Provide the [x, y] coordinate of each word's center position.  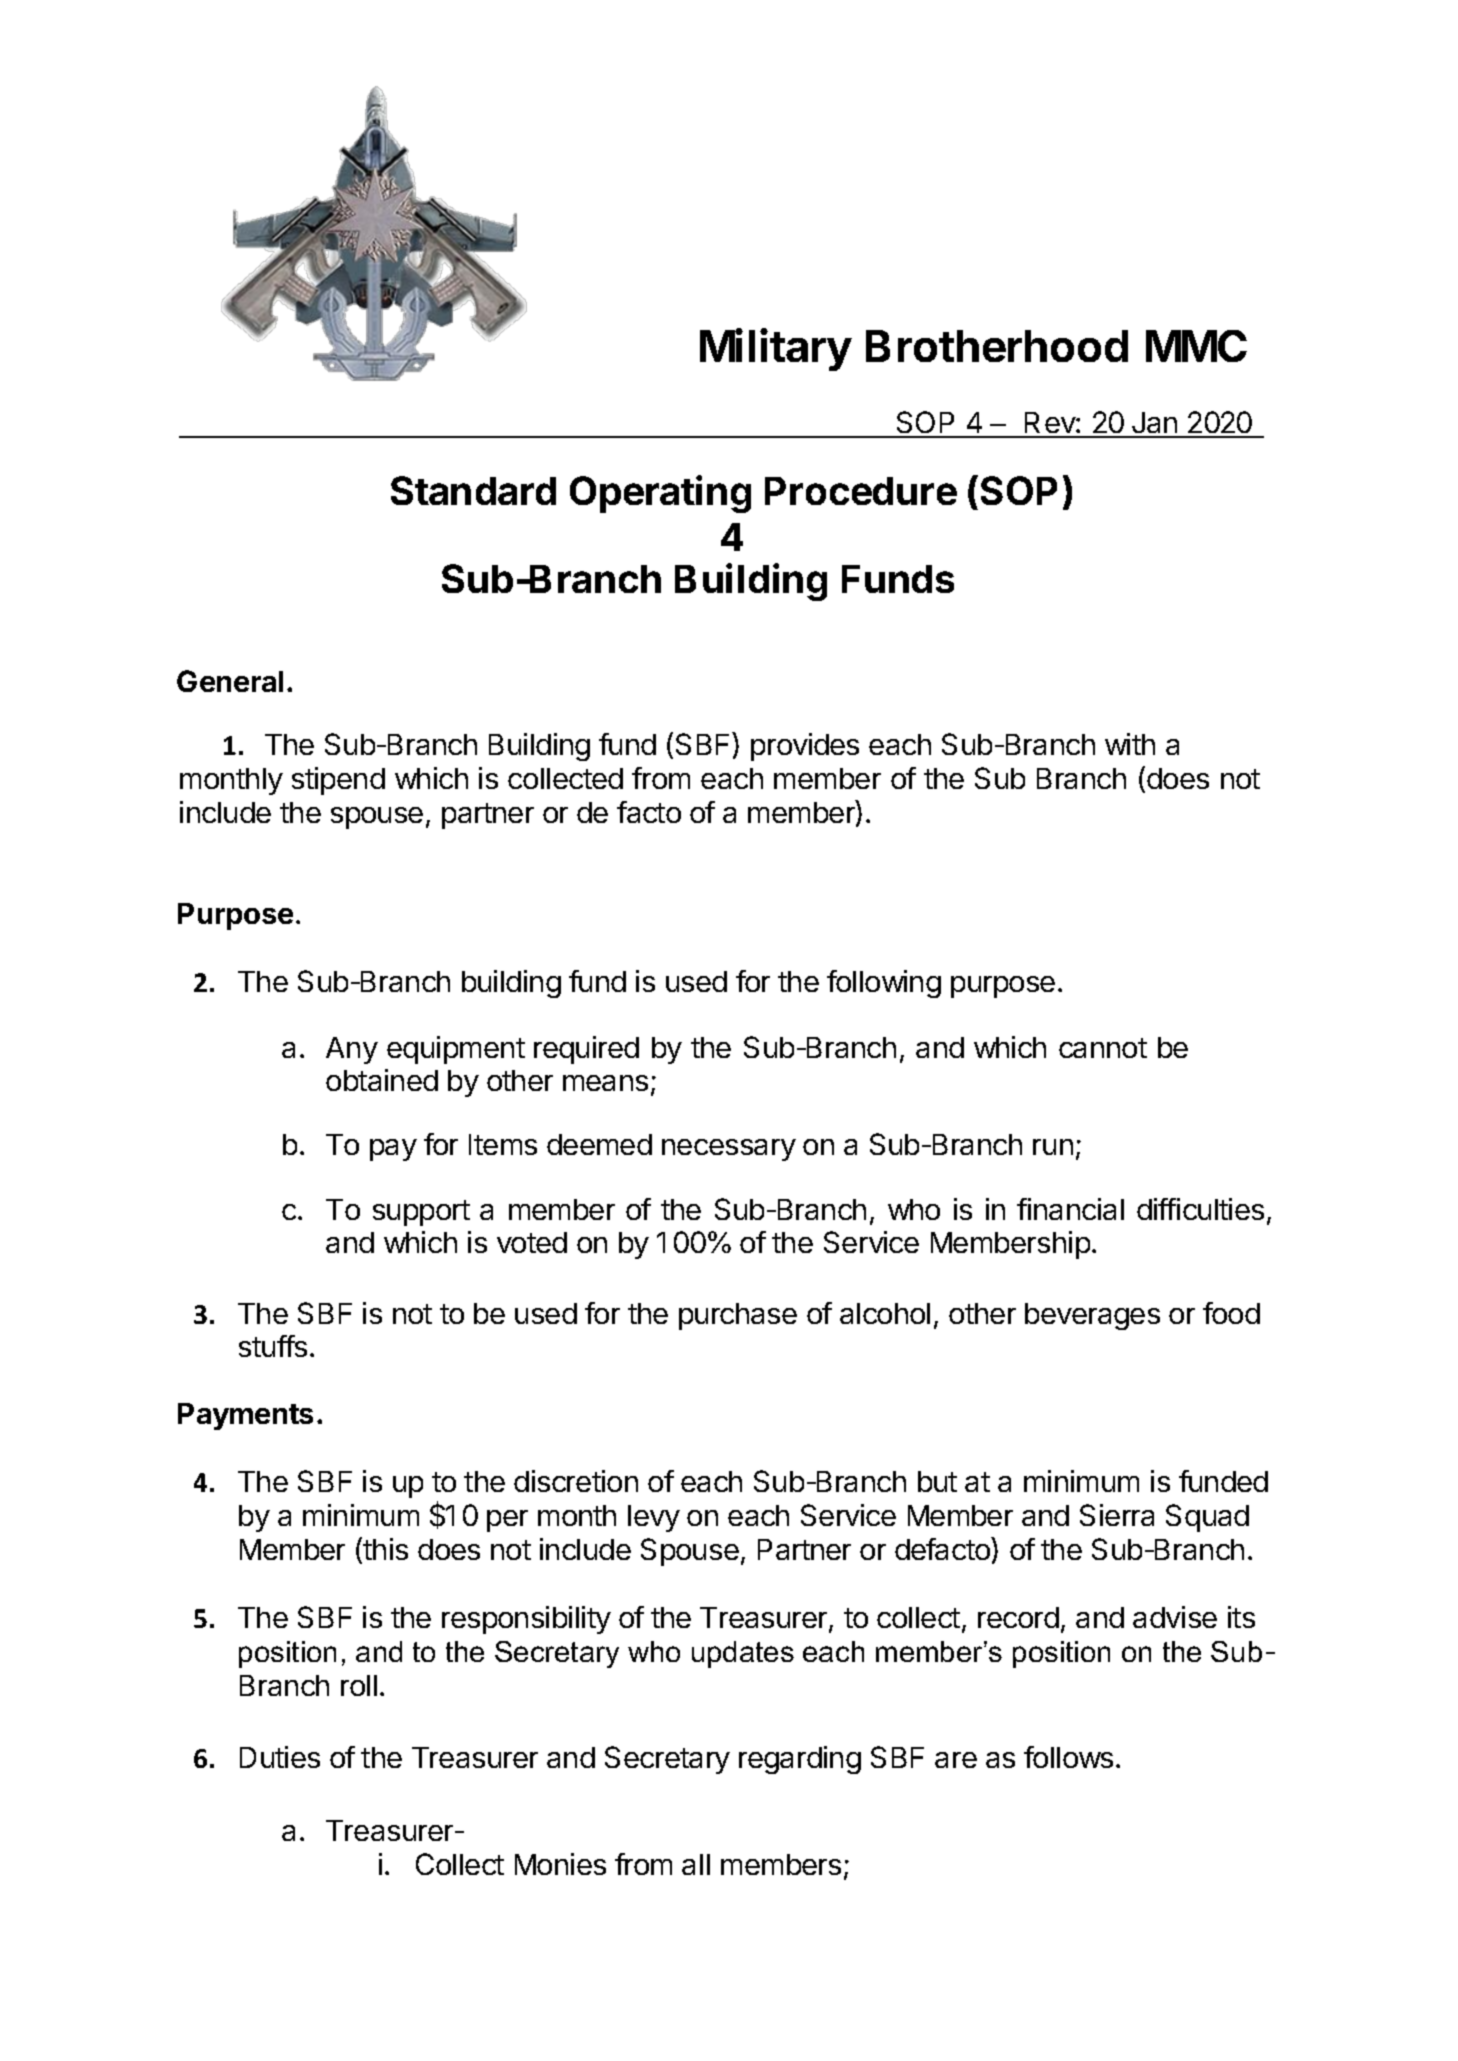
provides [805, 747]
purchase [738, 1316]
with [1130, 744]
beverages [1092, 1316]
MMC [1196, 346]
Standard [473, 490]
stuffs [273, 1346]
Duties [280, 1757]
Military [776, 349]
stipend [338, 781]
